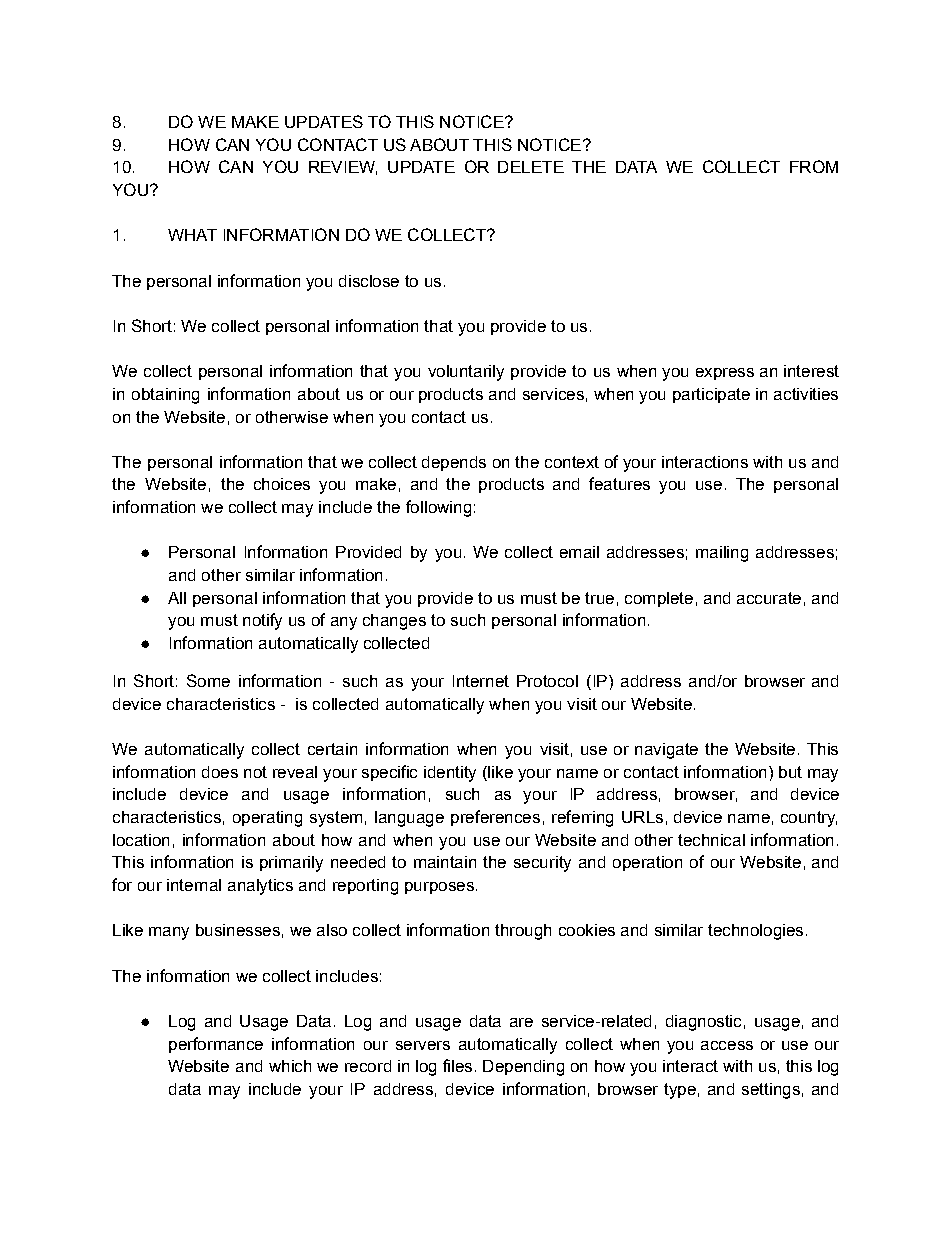 The image size is (952, 1233). What do you see at coordinates (208, 680) in the screenshot?
I see `Some` at bounding box center [208, 680].
